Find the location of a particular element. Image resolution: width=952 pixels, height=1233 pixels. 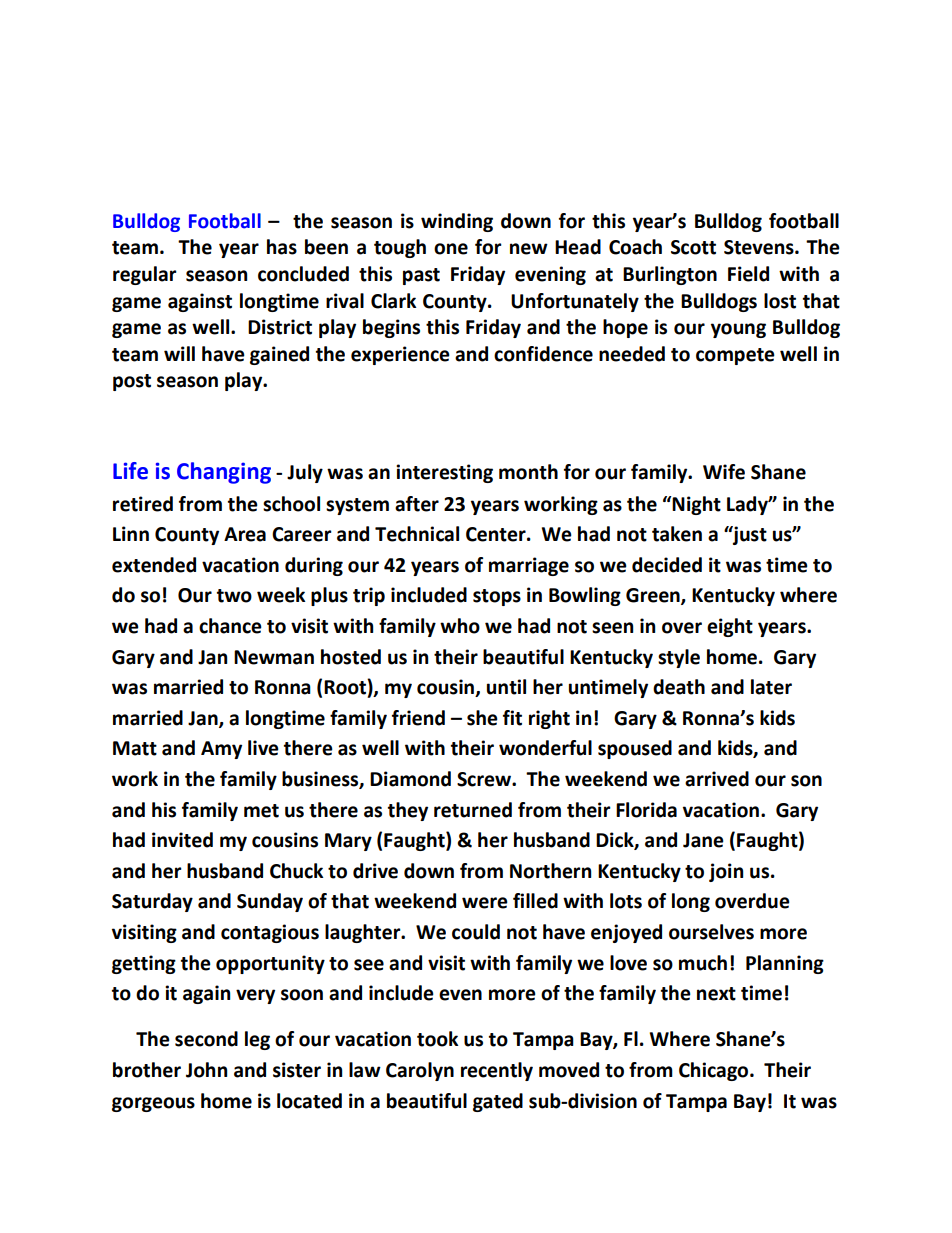

second is located at coordinates (206, 1039).
